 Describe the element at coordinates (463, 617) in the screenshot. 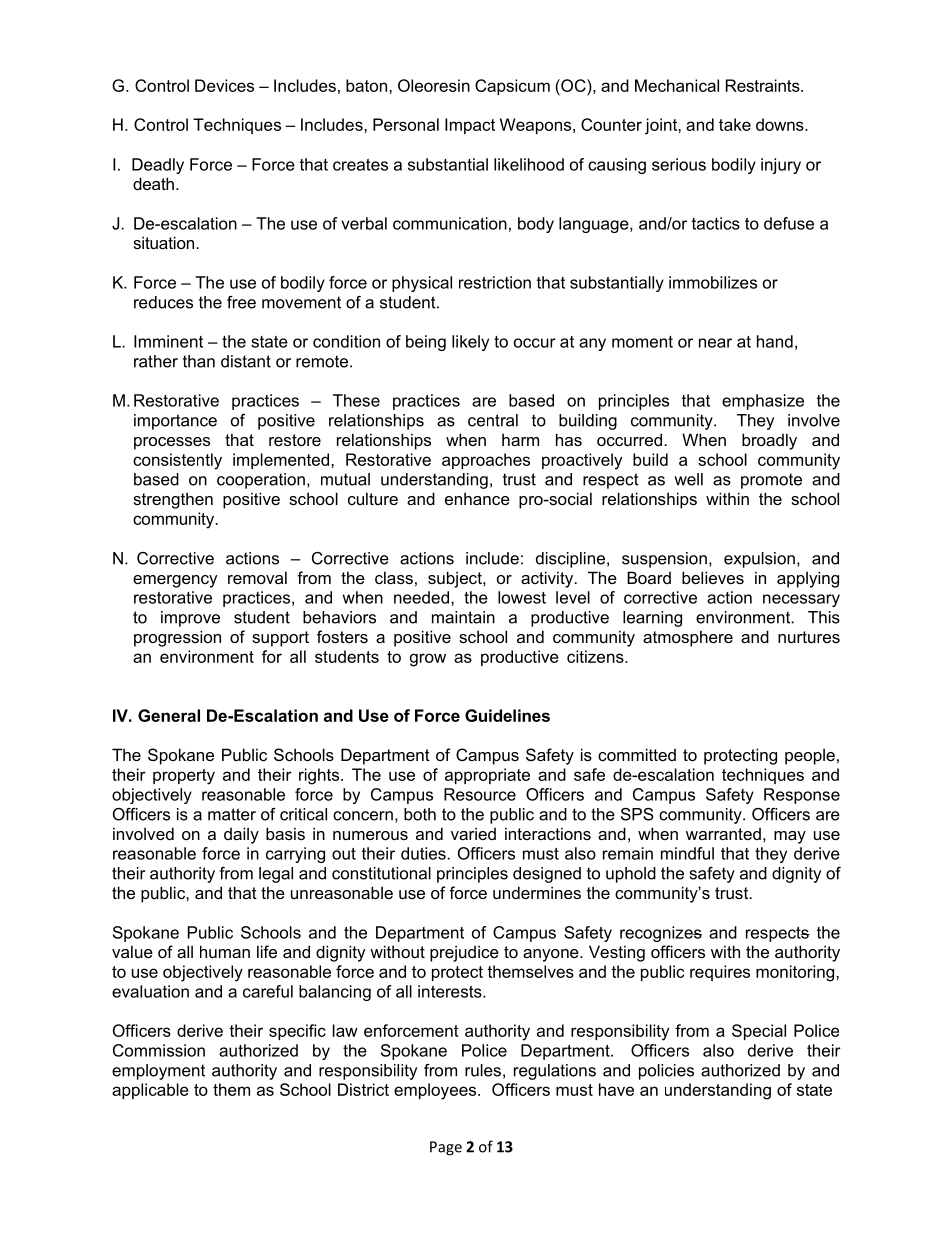

I see `maintain` at that location.
